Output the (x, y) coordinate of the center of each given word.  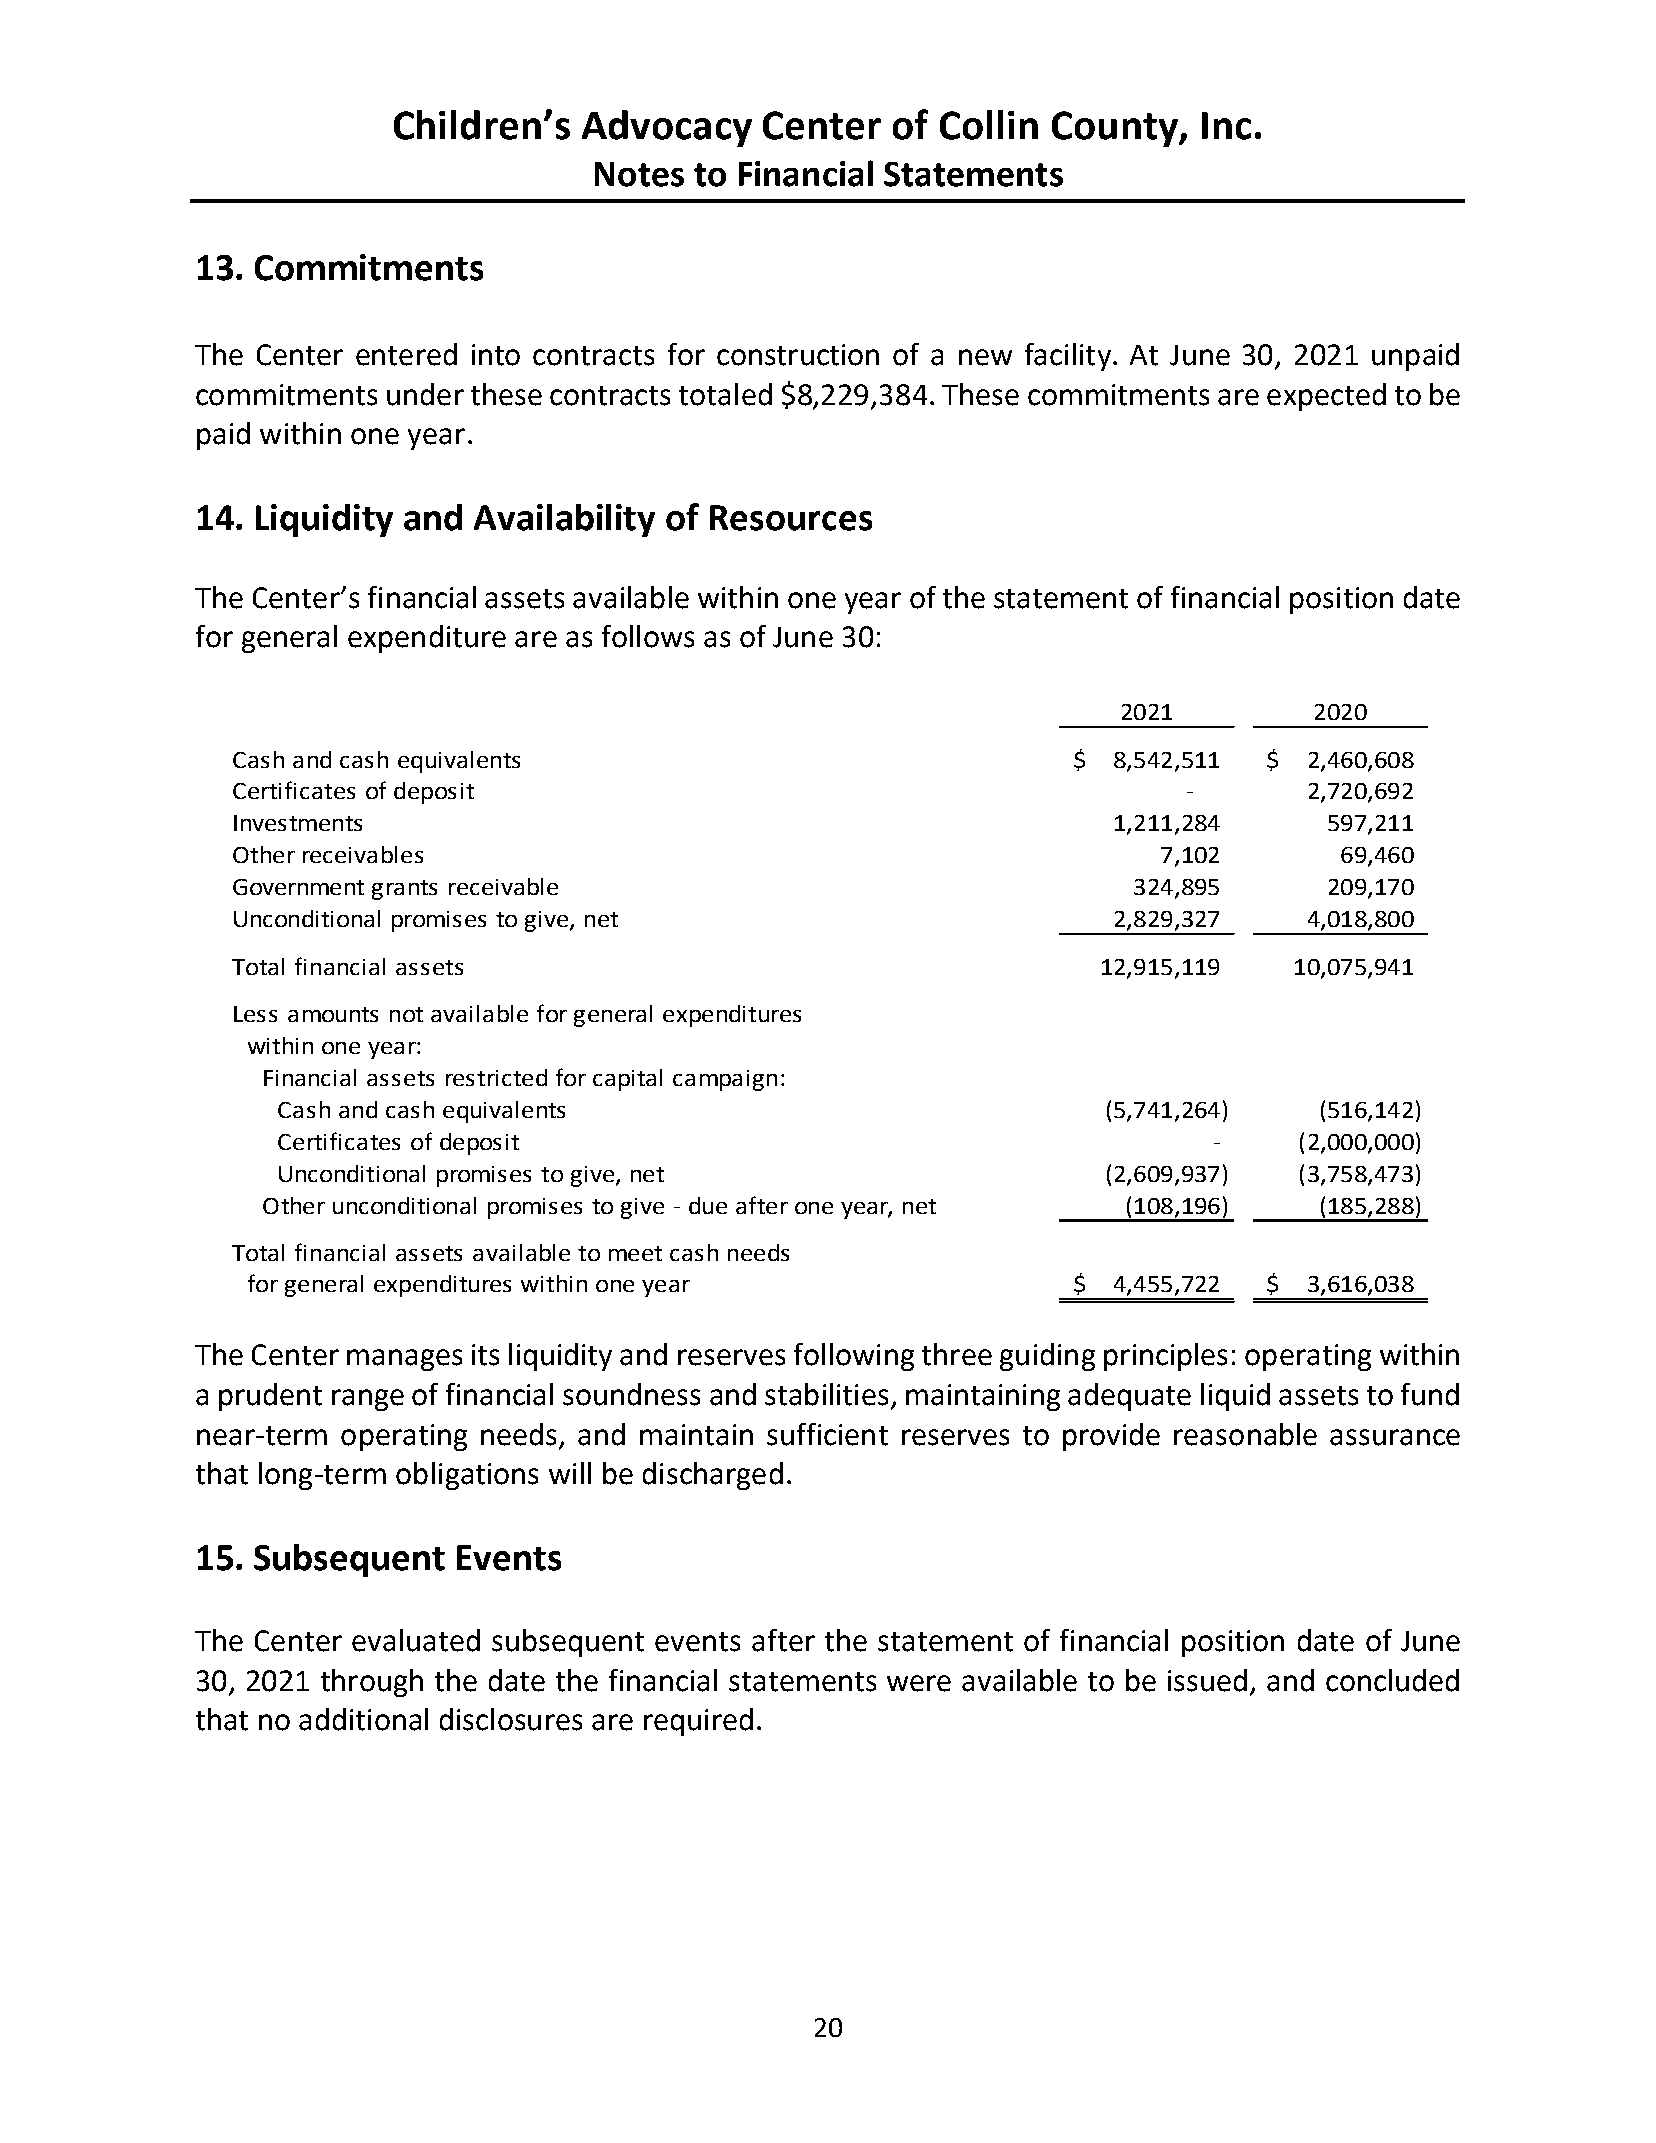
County (1116, 129)
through (372, 1683)
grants (404, 890)
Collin (989, 125)
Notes (639, 174)
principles (1165, 1357)
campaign (725, 1080)
